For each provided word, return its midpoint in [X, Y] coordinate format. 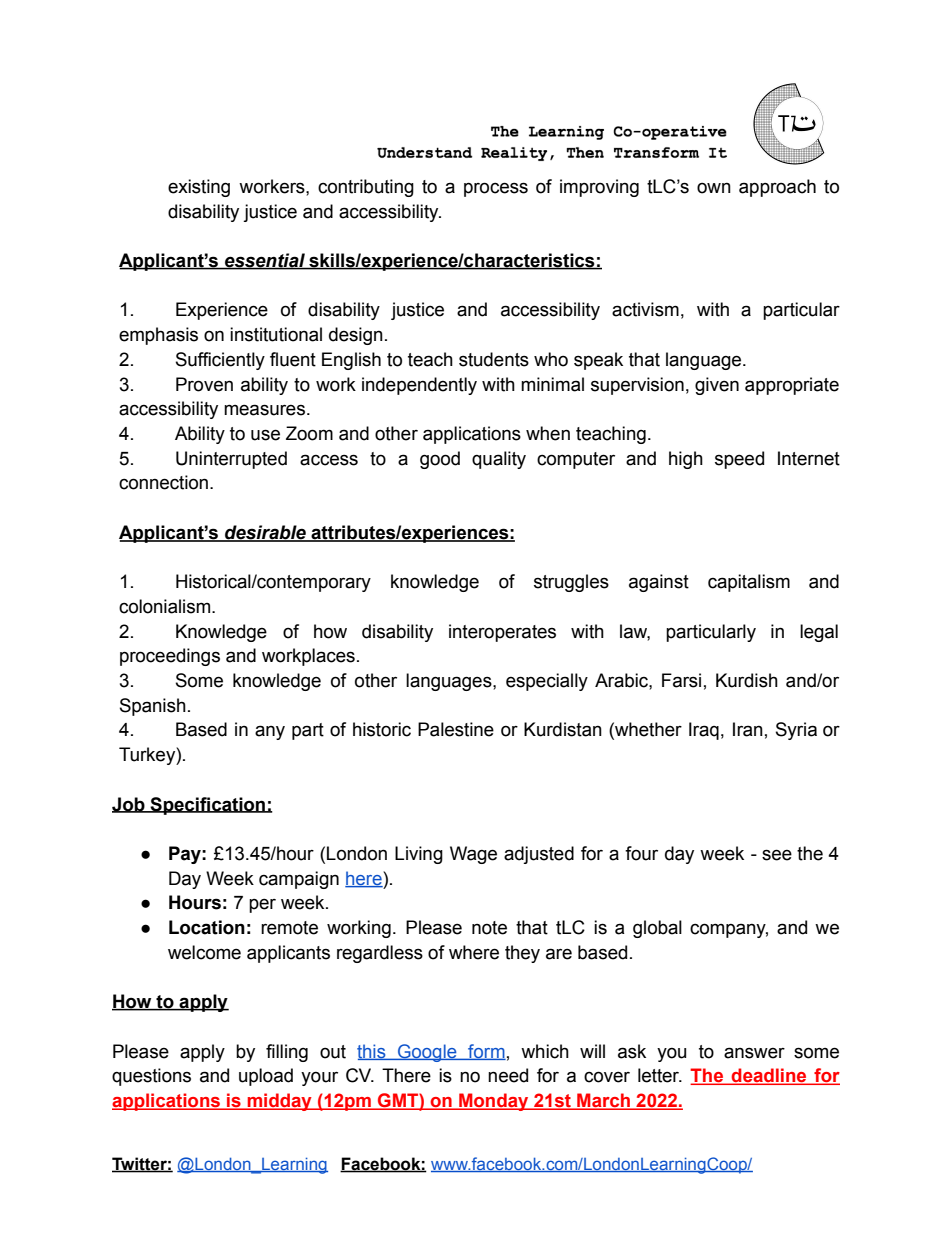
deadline [769, 1076]
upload [266, 1077]
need [508, 1075]
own [714, 188]
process [496, 189]
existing [199, 188]
